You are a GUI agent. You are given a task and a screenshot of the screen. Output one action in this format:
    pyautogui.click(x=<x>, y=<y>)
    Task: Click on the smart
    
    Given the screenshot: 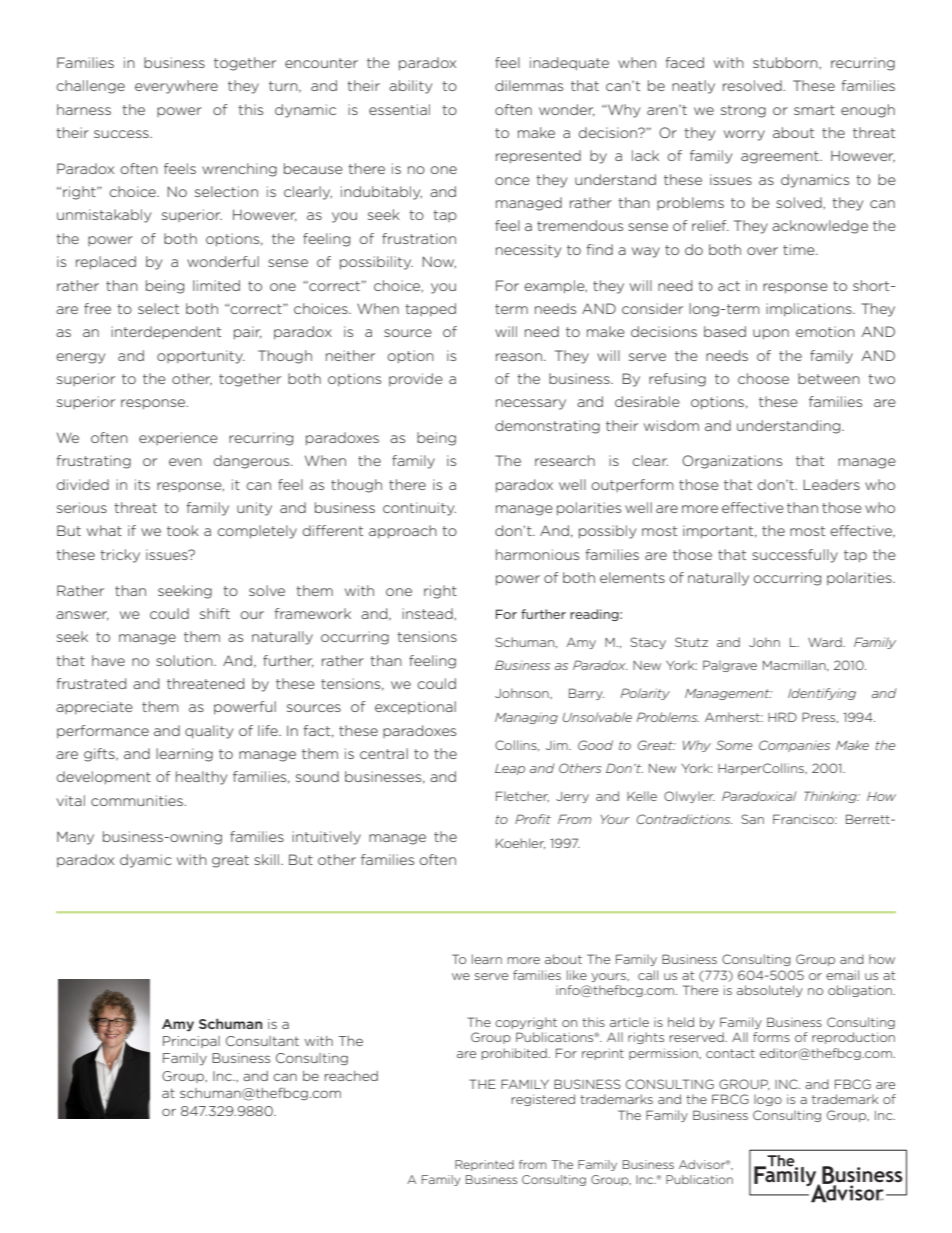 What is the action you would take?
    pyautogui.click(x=814, y=110)
